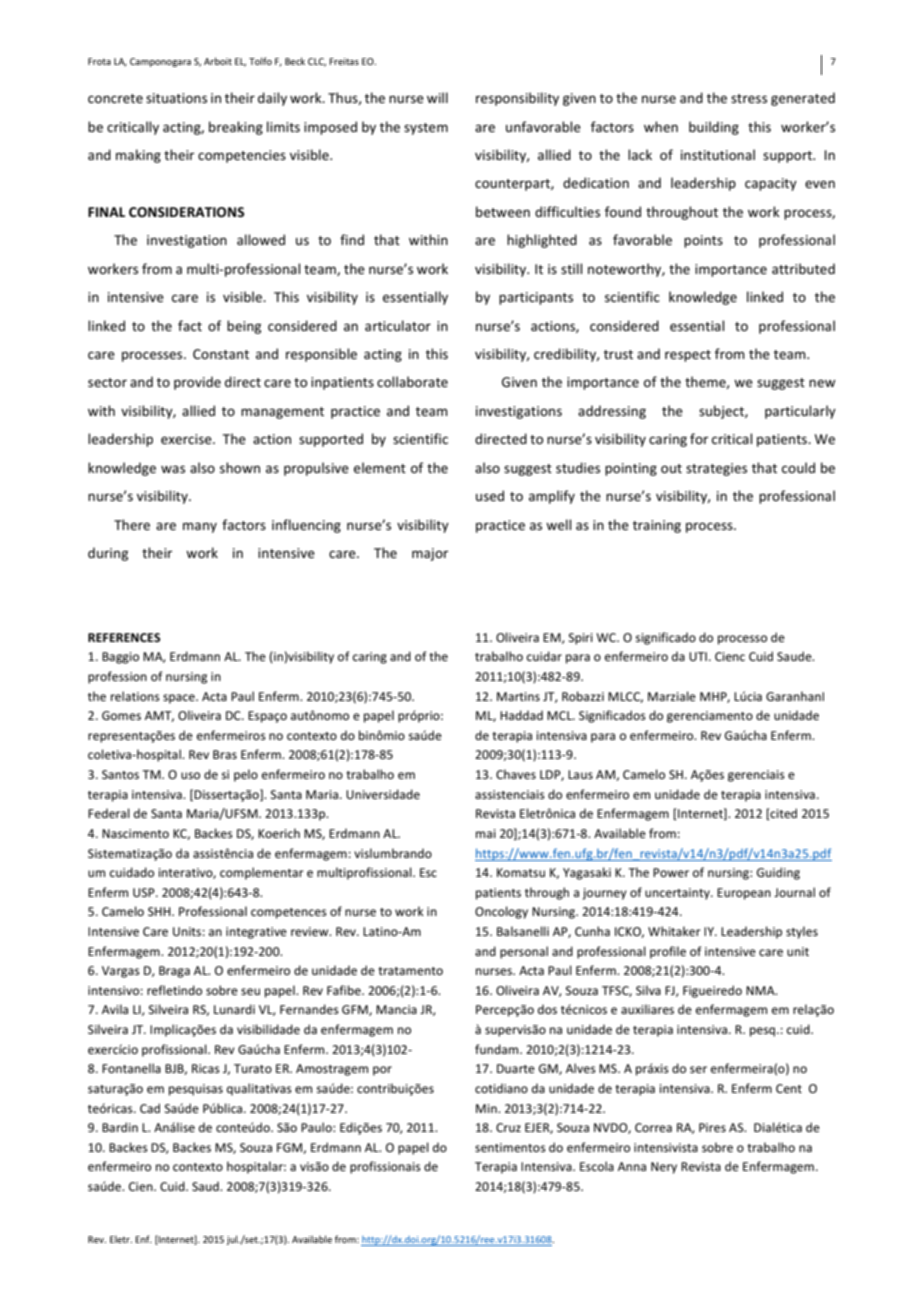 The width and height of the document is (924, 1308). What do you see at coordinates (486, 833) in the document?
I see `mai` at bounding box center [486, 833].
